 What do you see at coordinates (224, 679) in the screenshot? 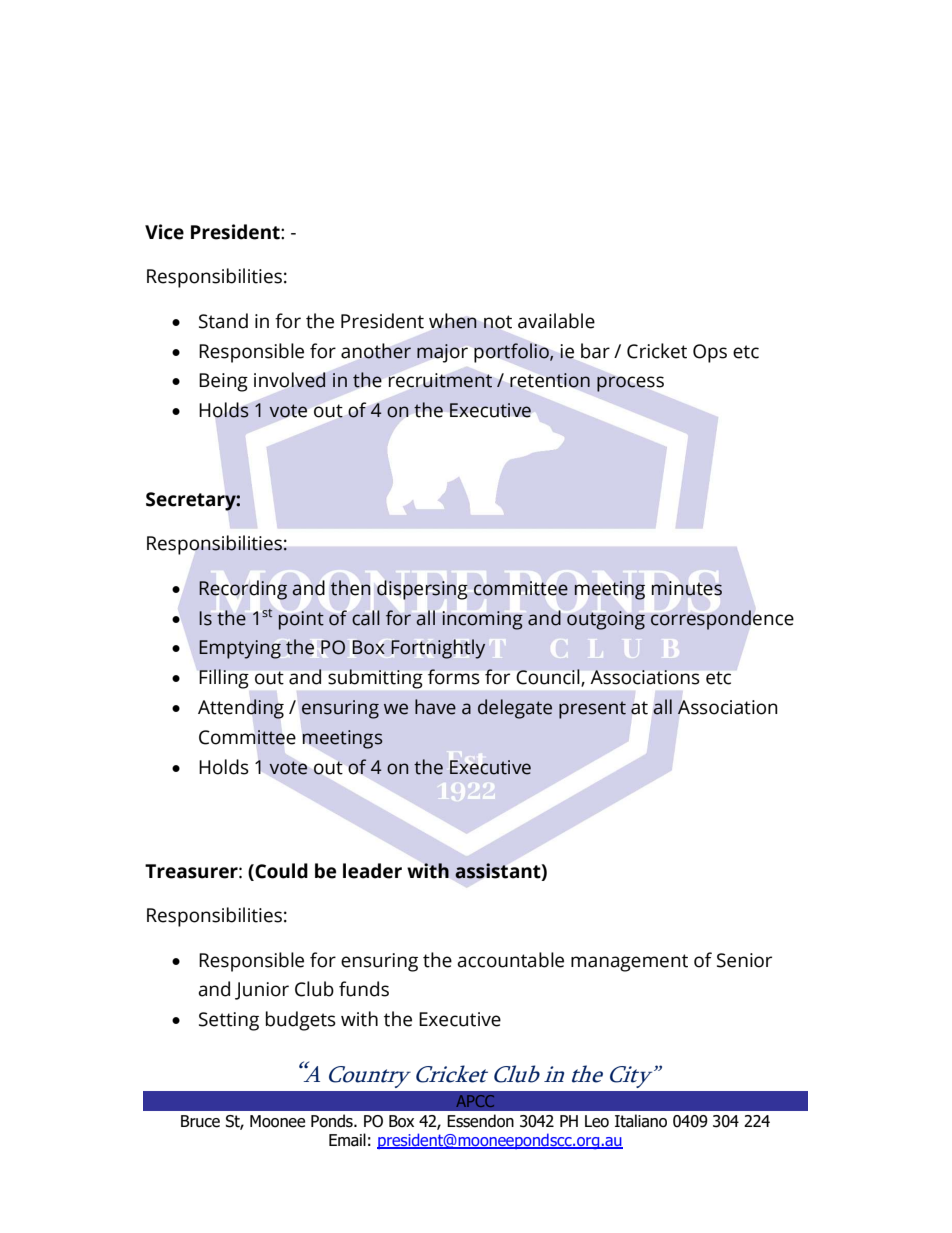
I see `Filling` at bounding box center [224, 679].
